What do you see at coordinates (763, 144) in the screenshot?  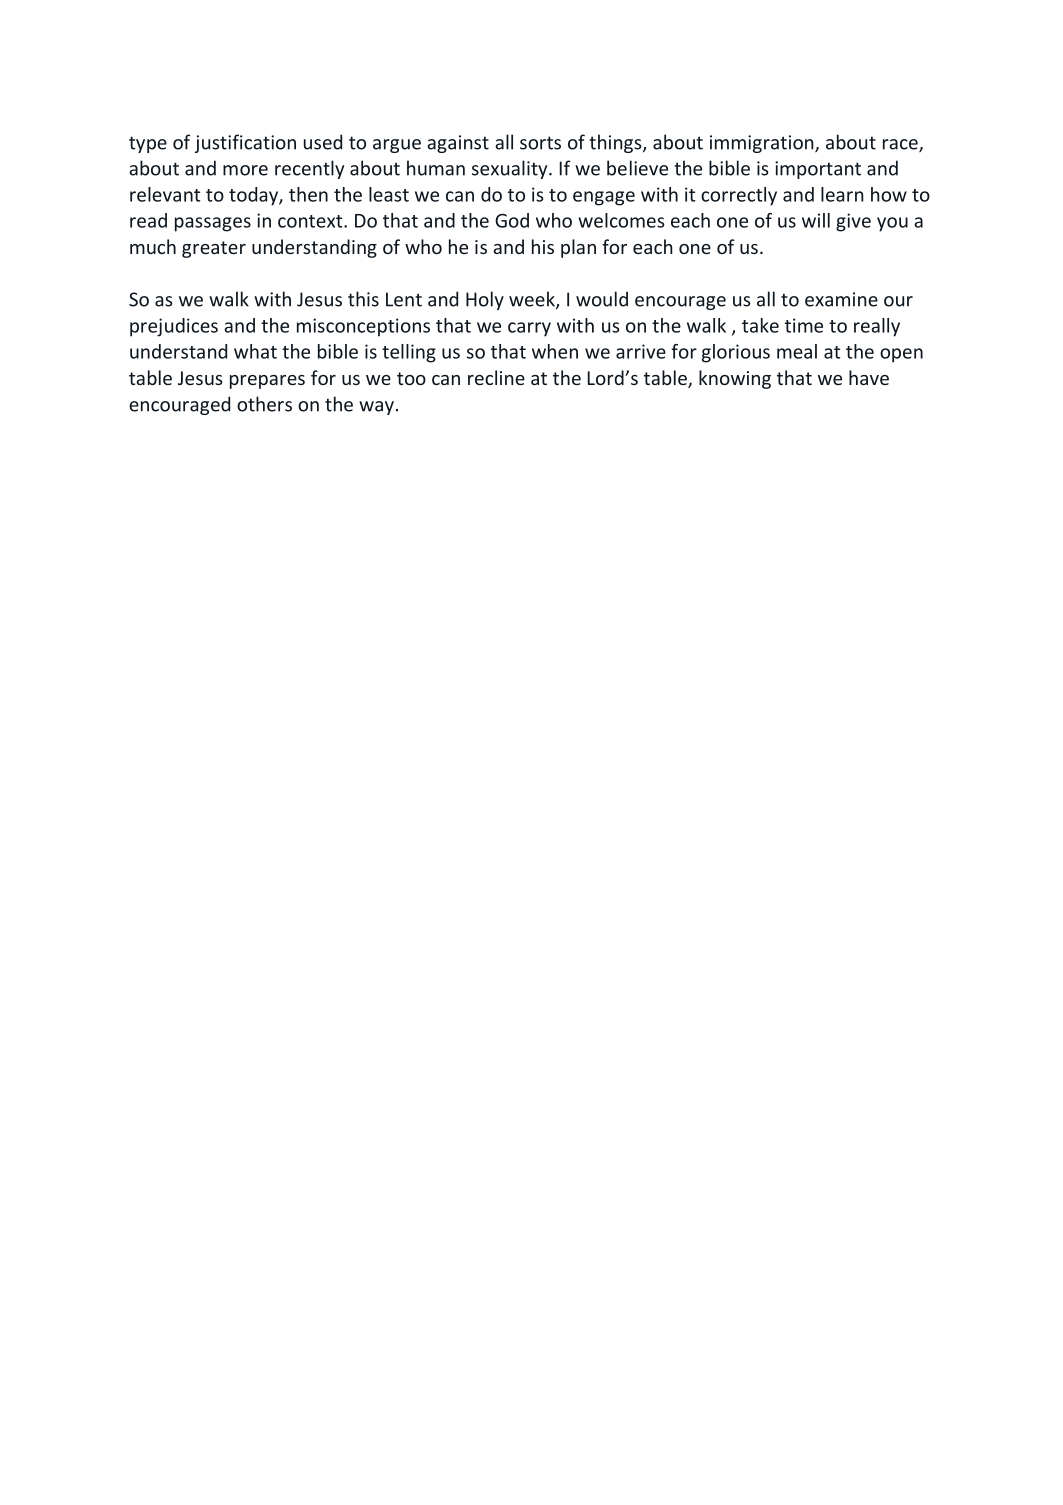 I see `immigration` at bounding box center [763, 144].
